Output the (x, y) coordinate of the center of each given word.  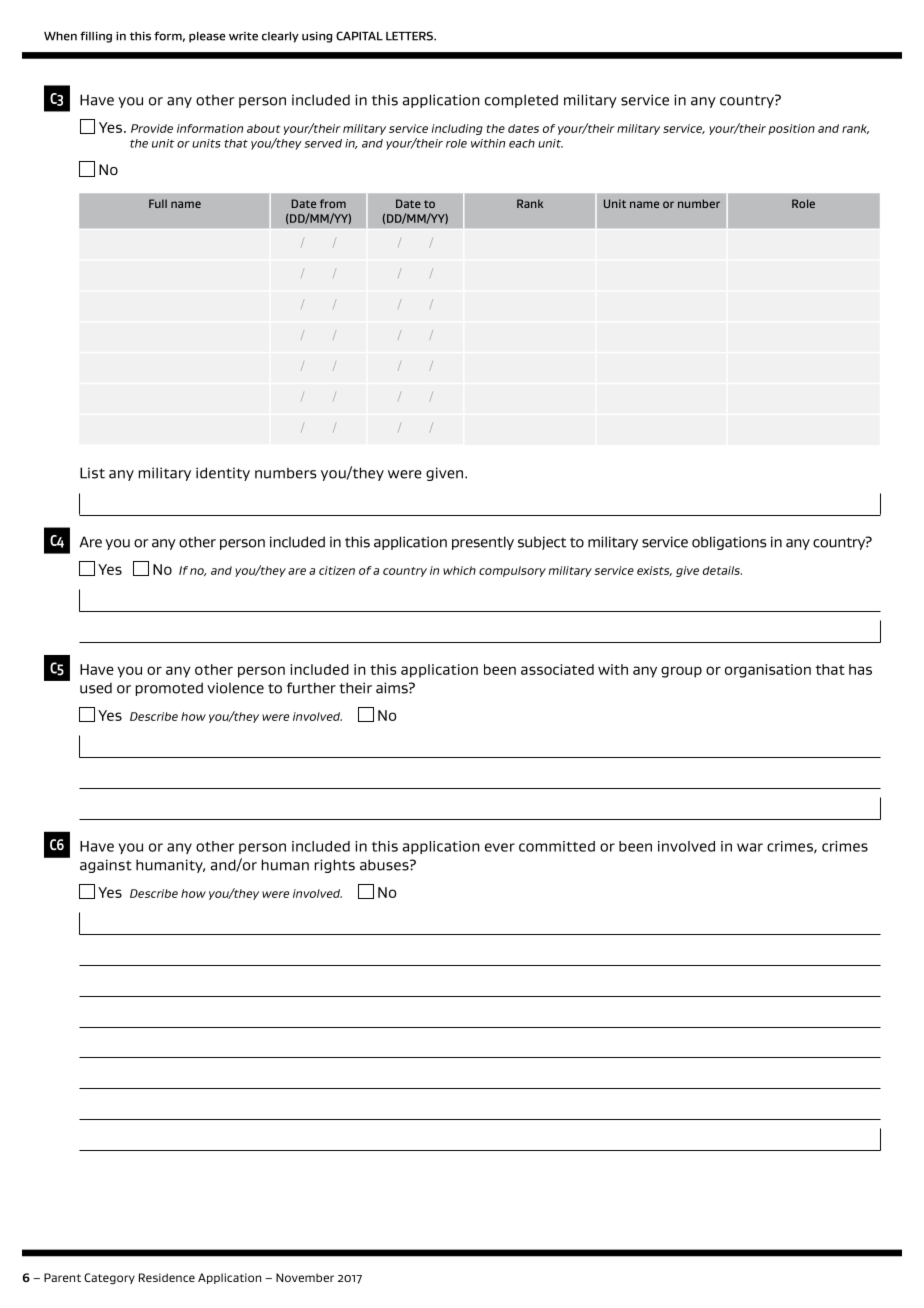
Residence (167, 1277)
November (305, 1277)
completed (521, 101)
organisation (768, 671)
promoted (169, 689)
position (791, 129)
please (207, 37)
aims (393, 688)
